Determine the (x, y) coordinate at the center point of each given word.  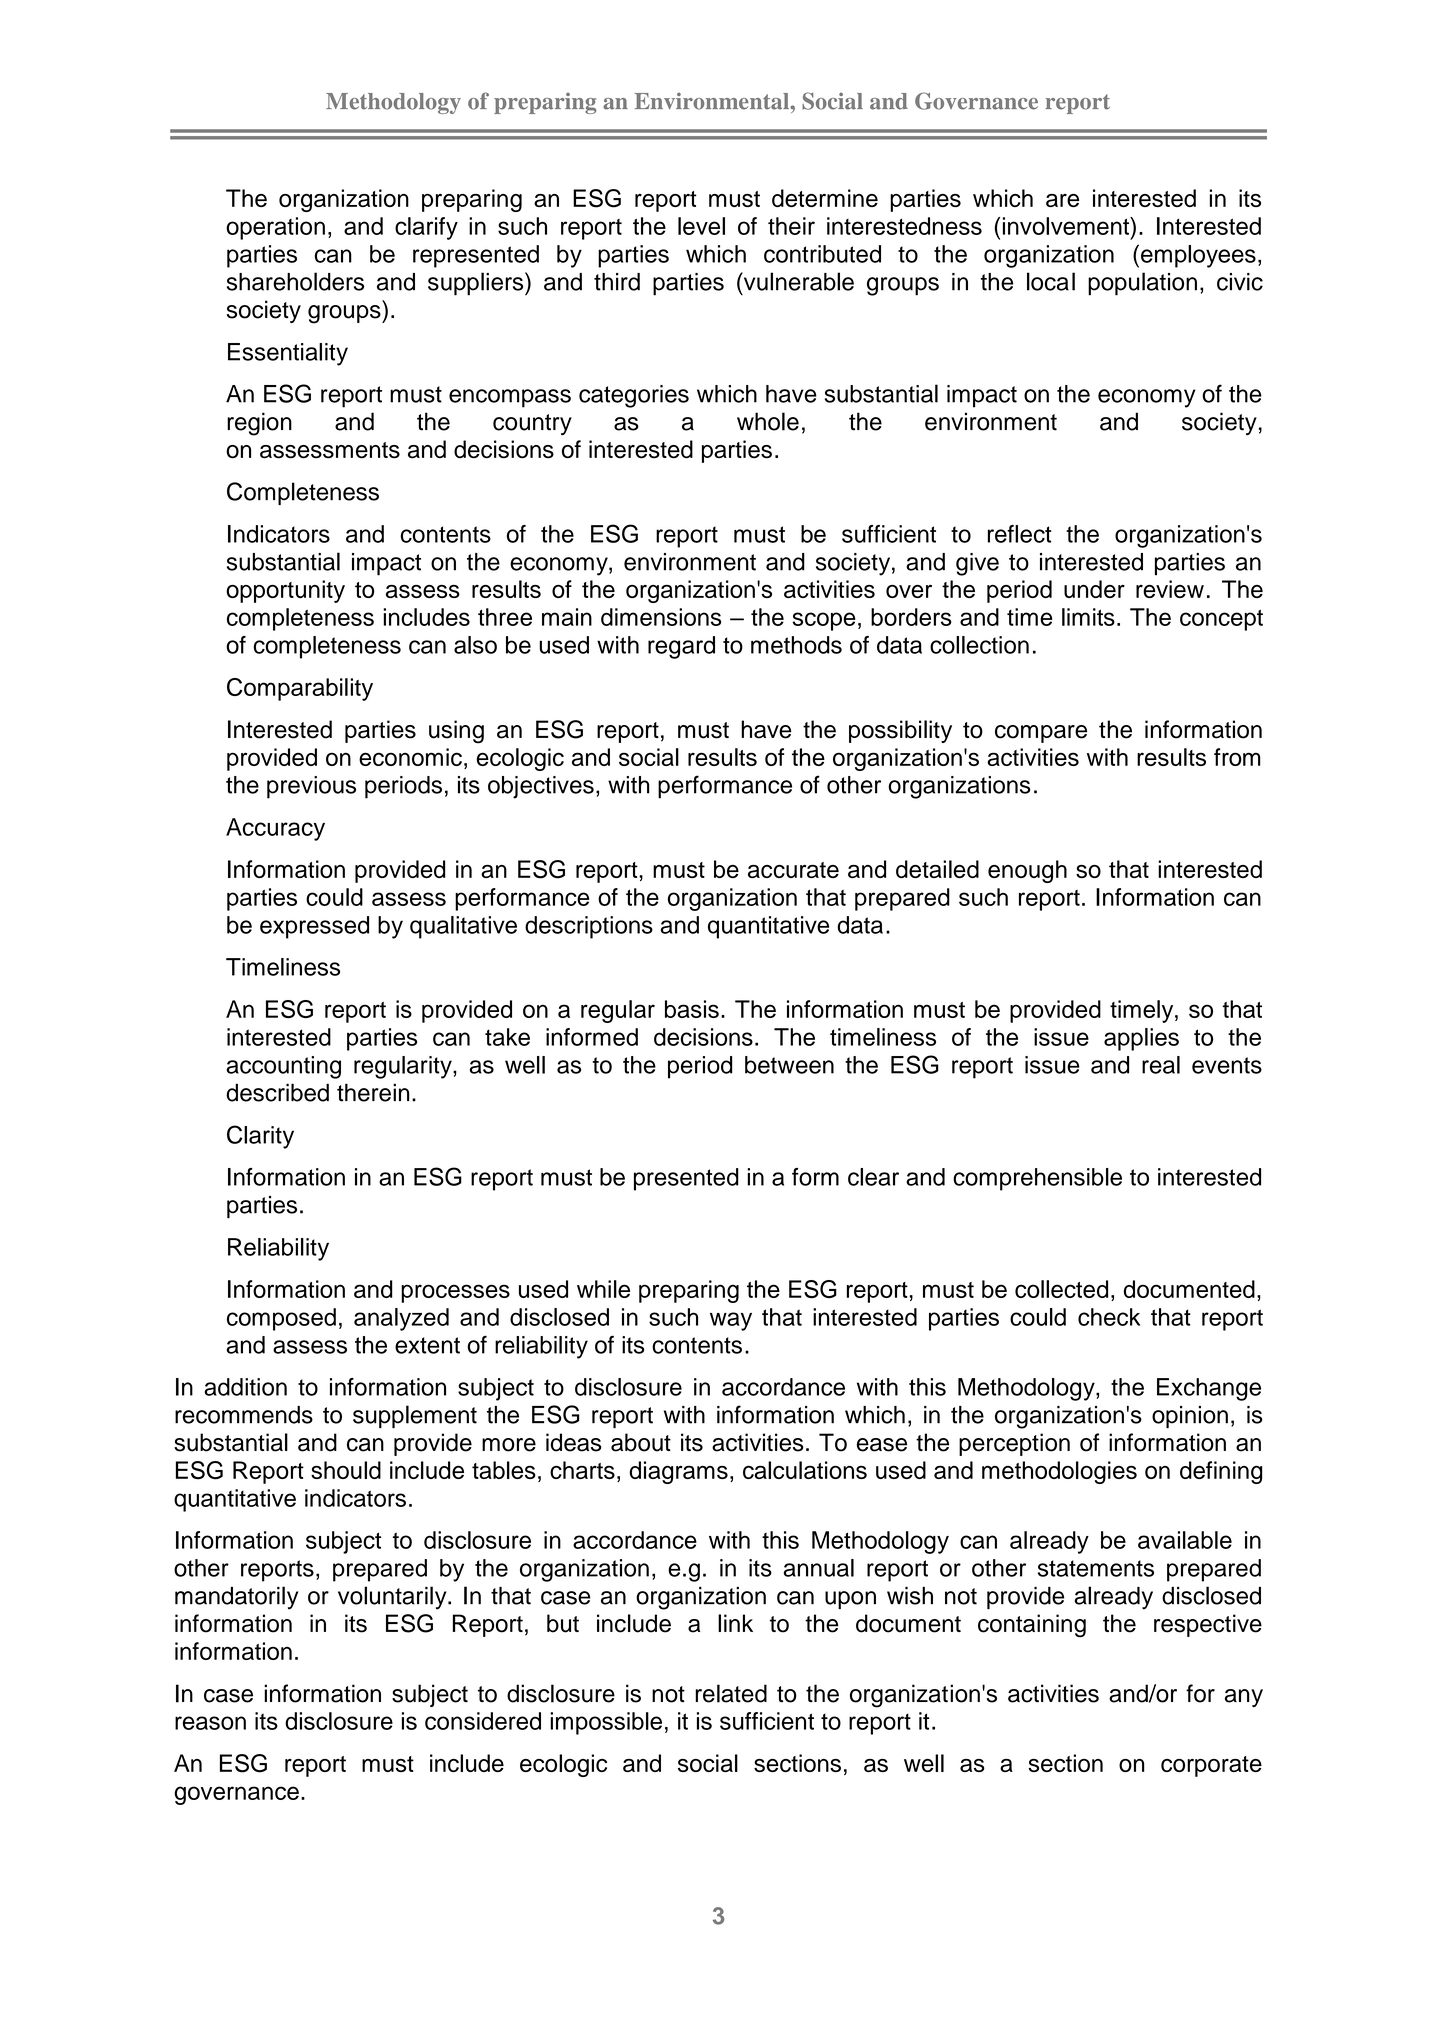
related (731, 1693)
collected (1061, 1289)
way (731, 1321)
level (701, 226)
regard (681, 647)
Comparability (300, 689)
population (1142, 284)
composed (281, 1319)
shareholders (295, 281)
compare (1041, 734)
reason (210, 1723)
